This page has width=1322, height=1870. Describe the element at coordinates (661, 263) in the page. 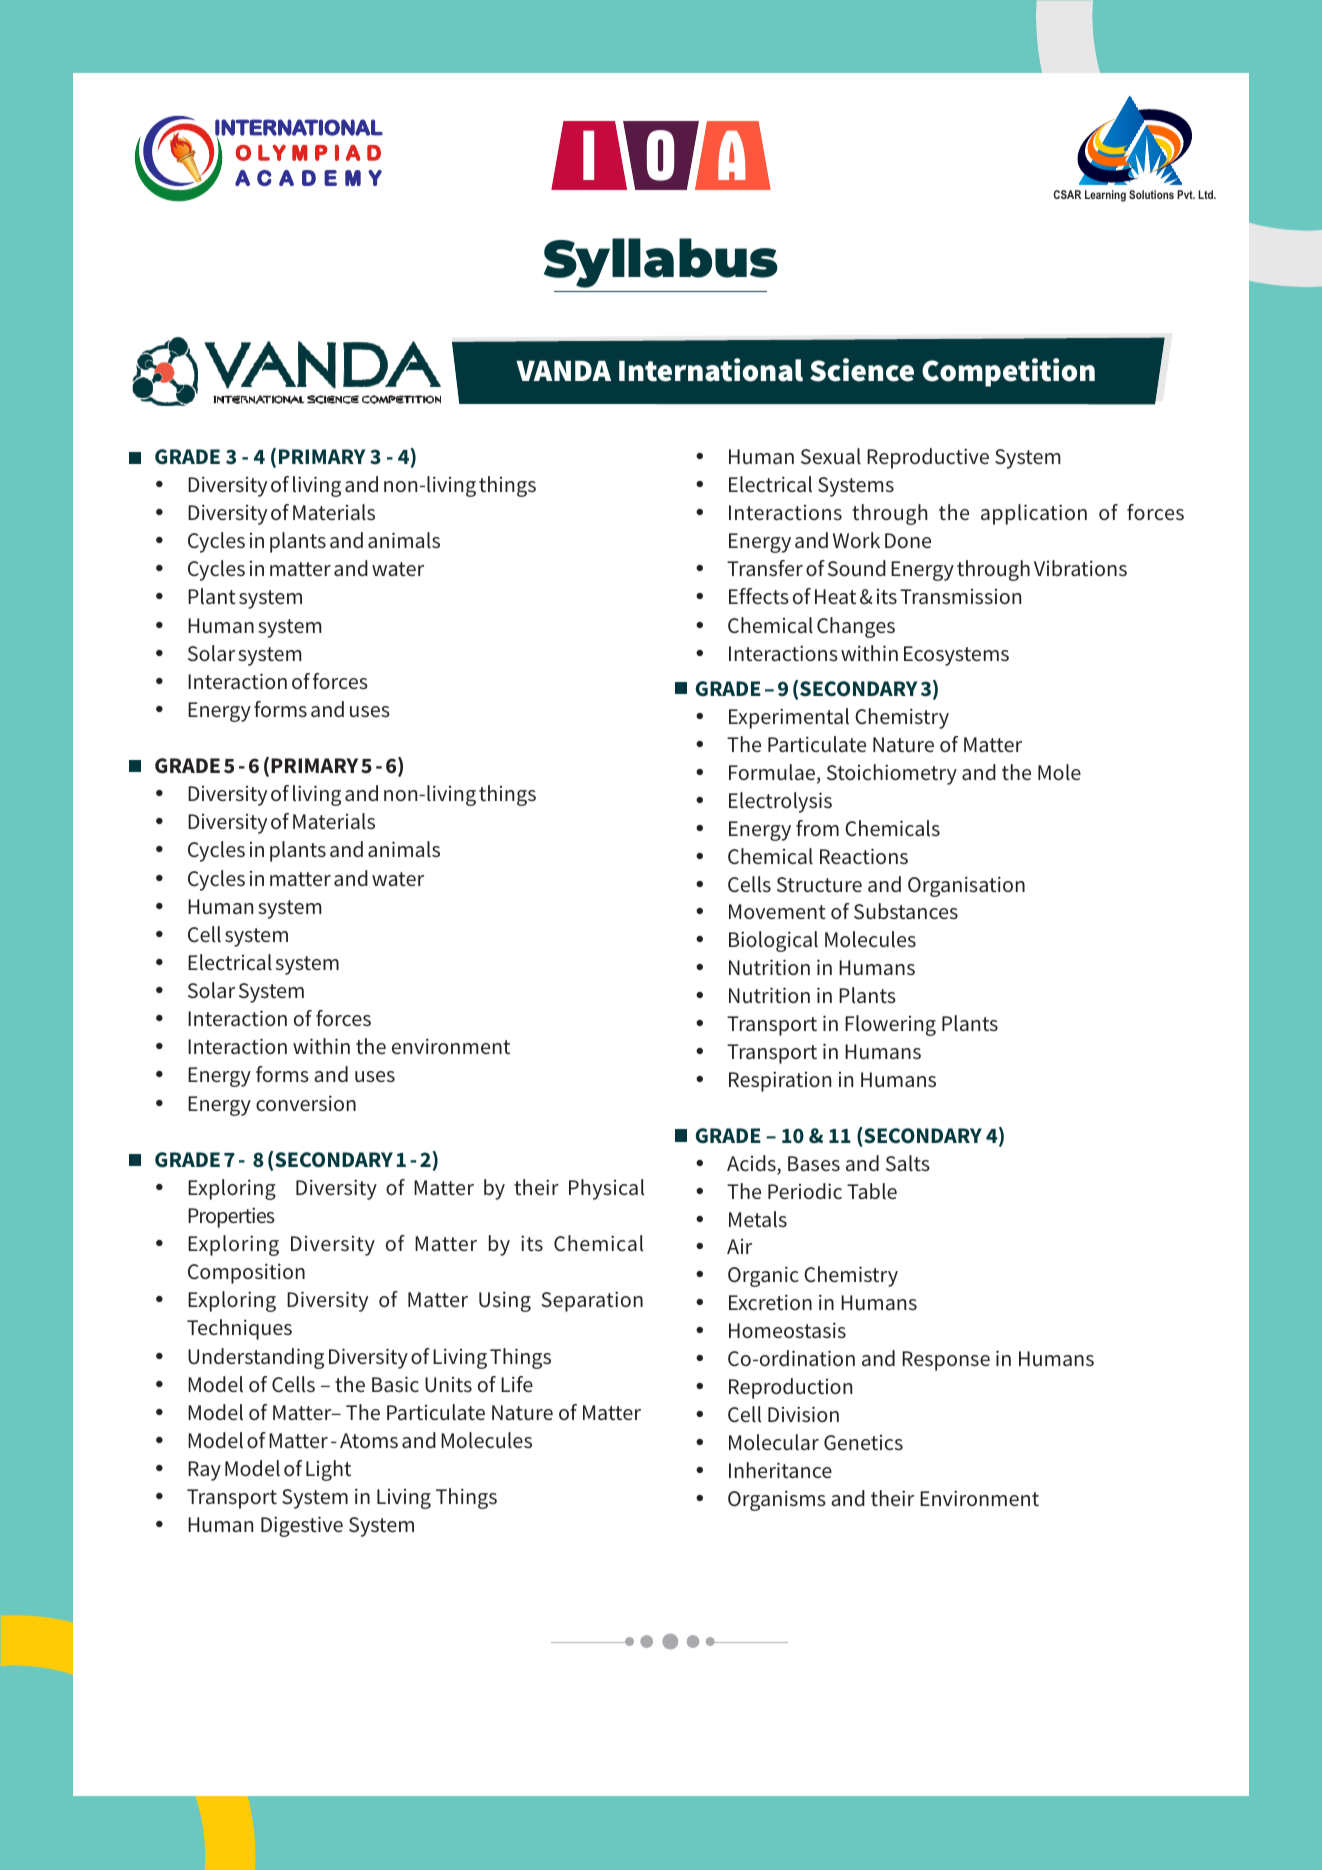

I see `Syllabus` at that location.
